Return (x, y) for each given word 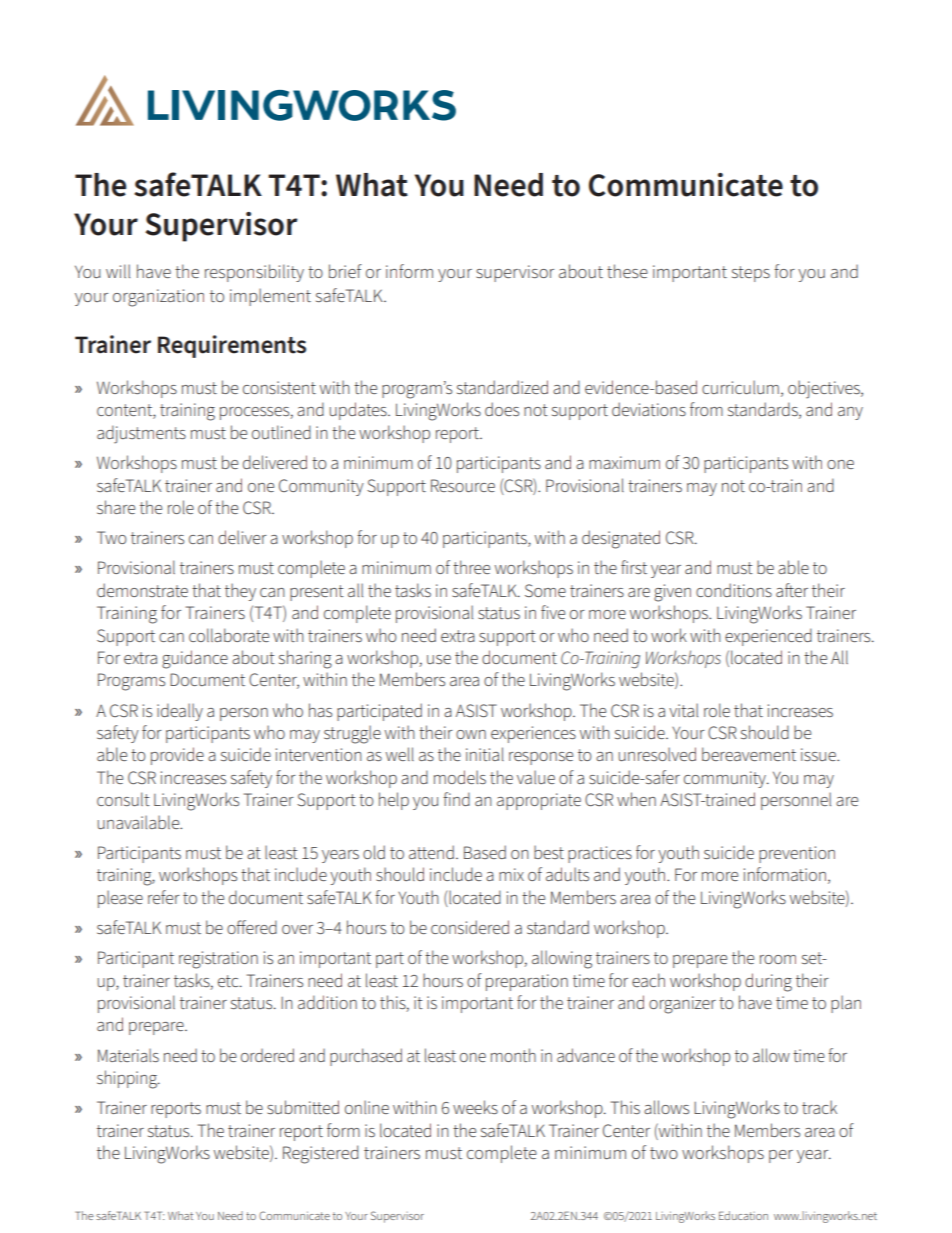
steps (751, 274)
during (768, 982)
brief (345, 271)
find (456, 799)
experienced (768, 637)
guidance (195, 659)
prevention (797, 854)
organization (158, 298)
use (439, 659)
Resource (463, 485)
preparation (527, 982)
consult (123, 799)
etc (229, 981)
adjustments (141, 434)
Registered (320, 1154)
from (706, 409)
